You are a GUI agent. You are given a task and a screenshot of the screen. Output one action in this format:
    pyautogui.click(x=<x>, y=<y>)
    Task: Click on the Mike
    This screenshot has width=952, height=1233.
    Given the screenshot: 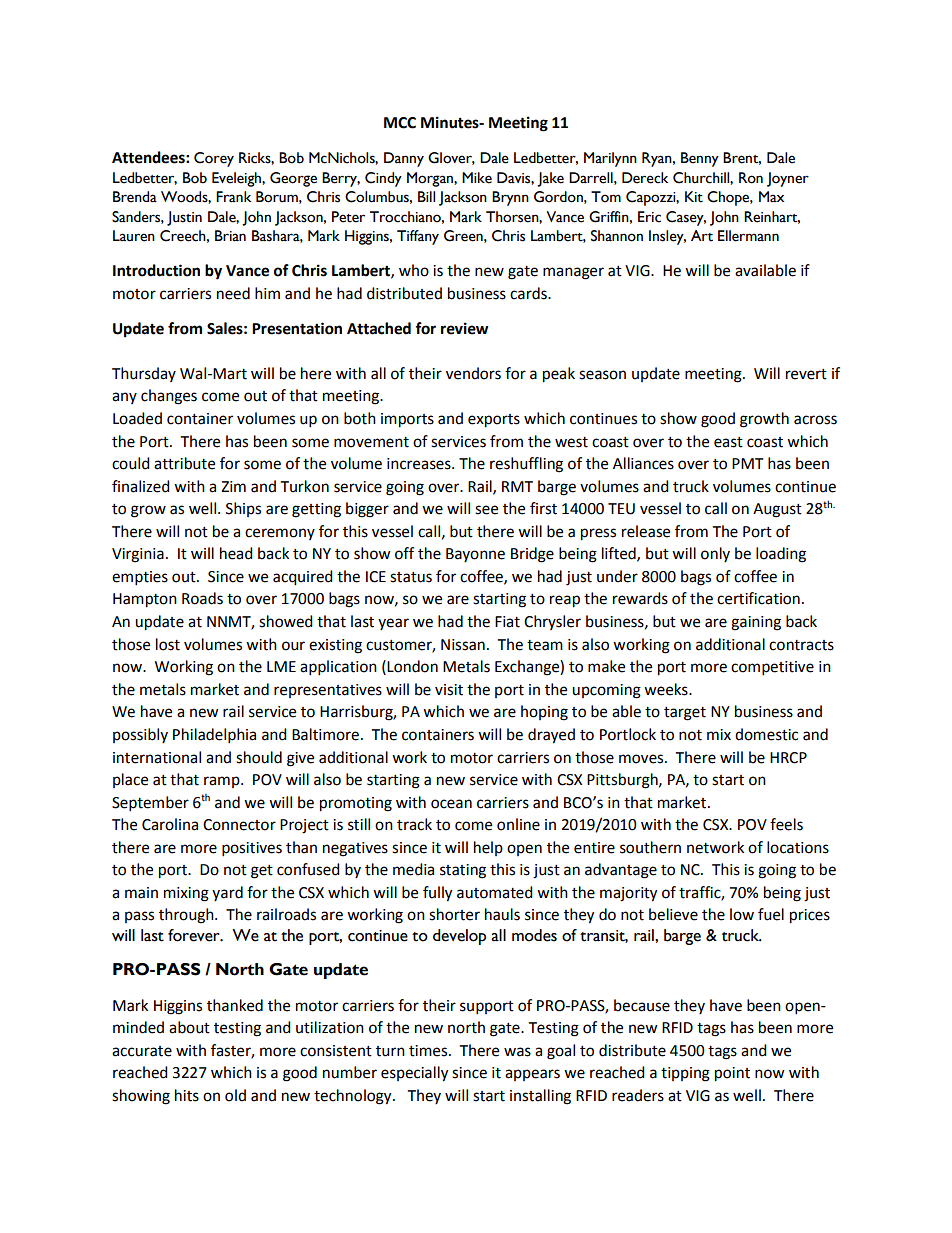 What is the action you would take?
    pyautogui.click(x=477, y=178)
